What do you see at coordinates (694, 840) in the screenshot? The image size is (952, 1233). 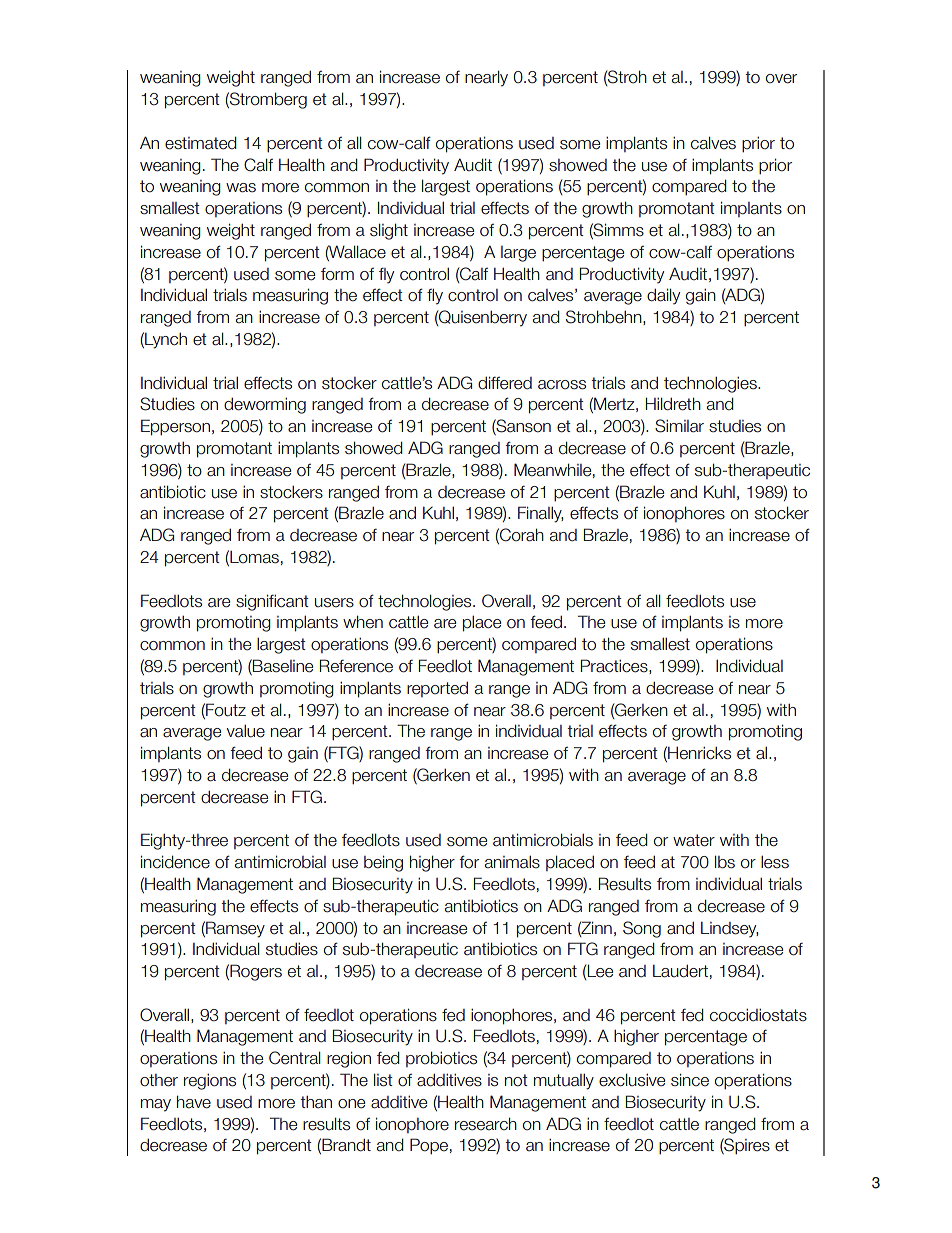 I see `water` at bounding box center [694, 840].
